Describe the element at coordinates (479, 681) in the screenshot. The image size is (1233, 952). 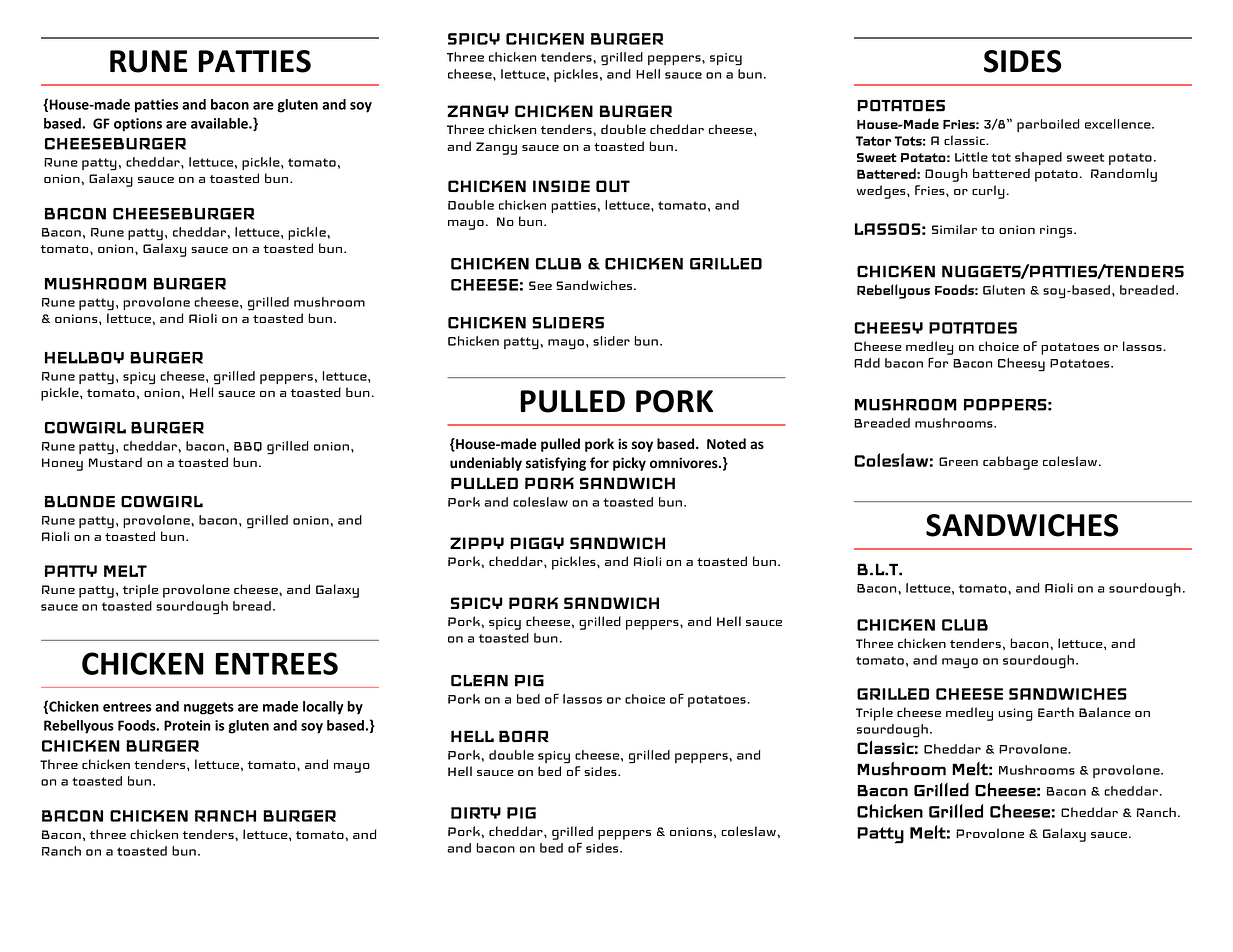
I see `CLEAN` at that location.
